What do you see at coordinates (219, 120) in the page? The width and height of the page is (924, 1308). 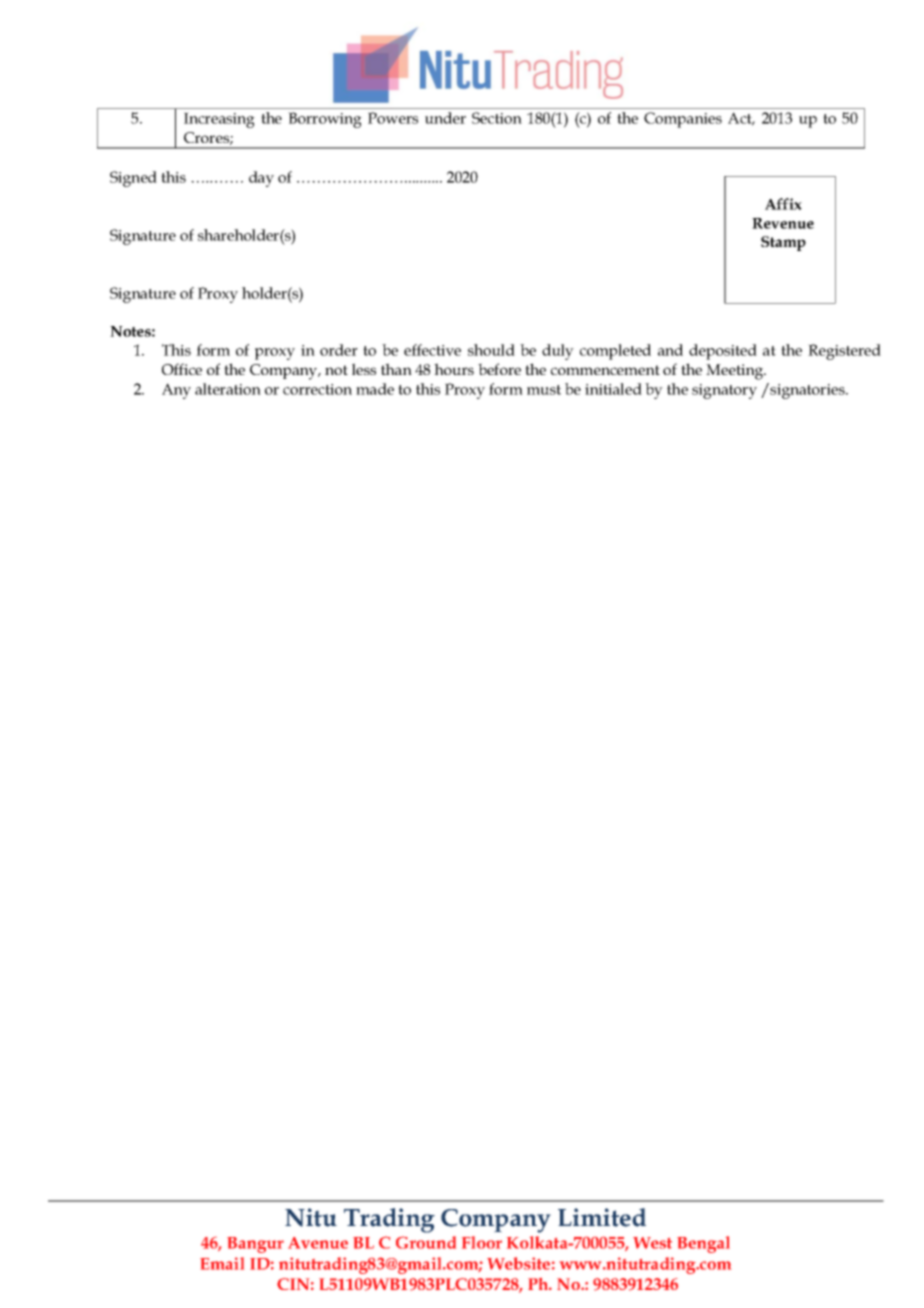 I see `Increasing` at bounding box center [219, 120].
